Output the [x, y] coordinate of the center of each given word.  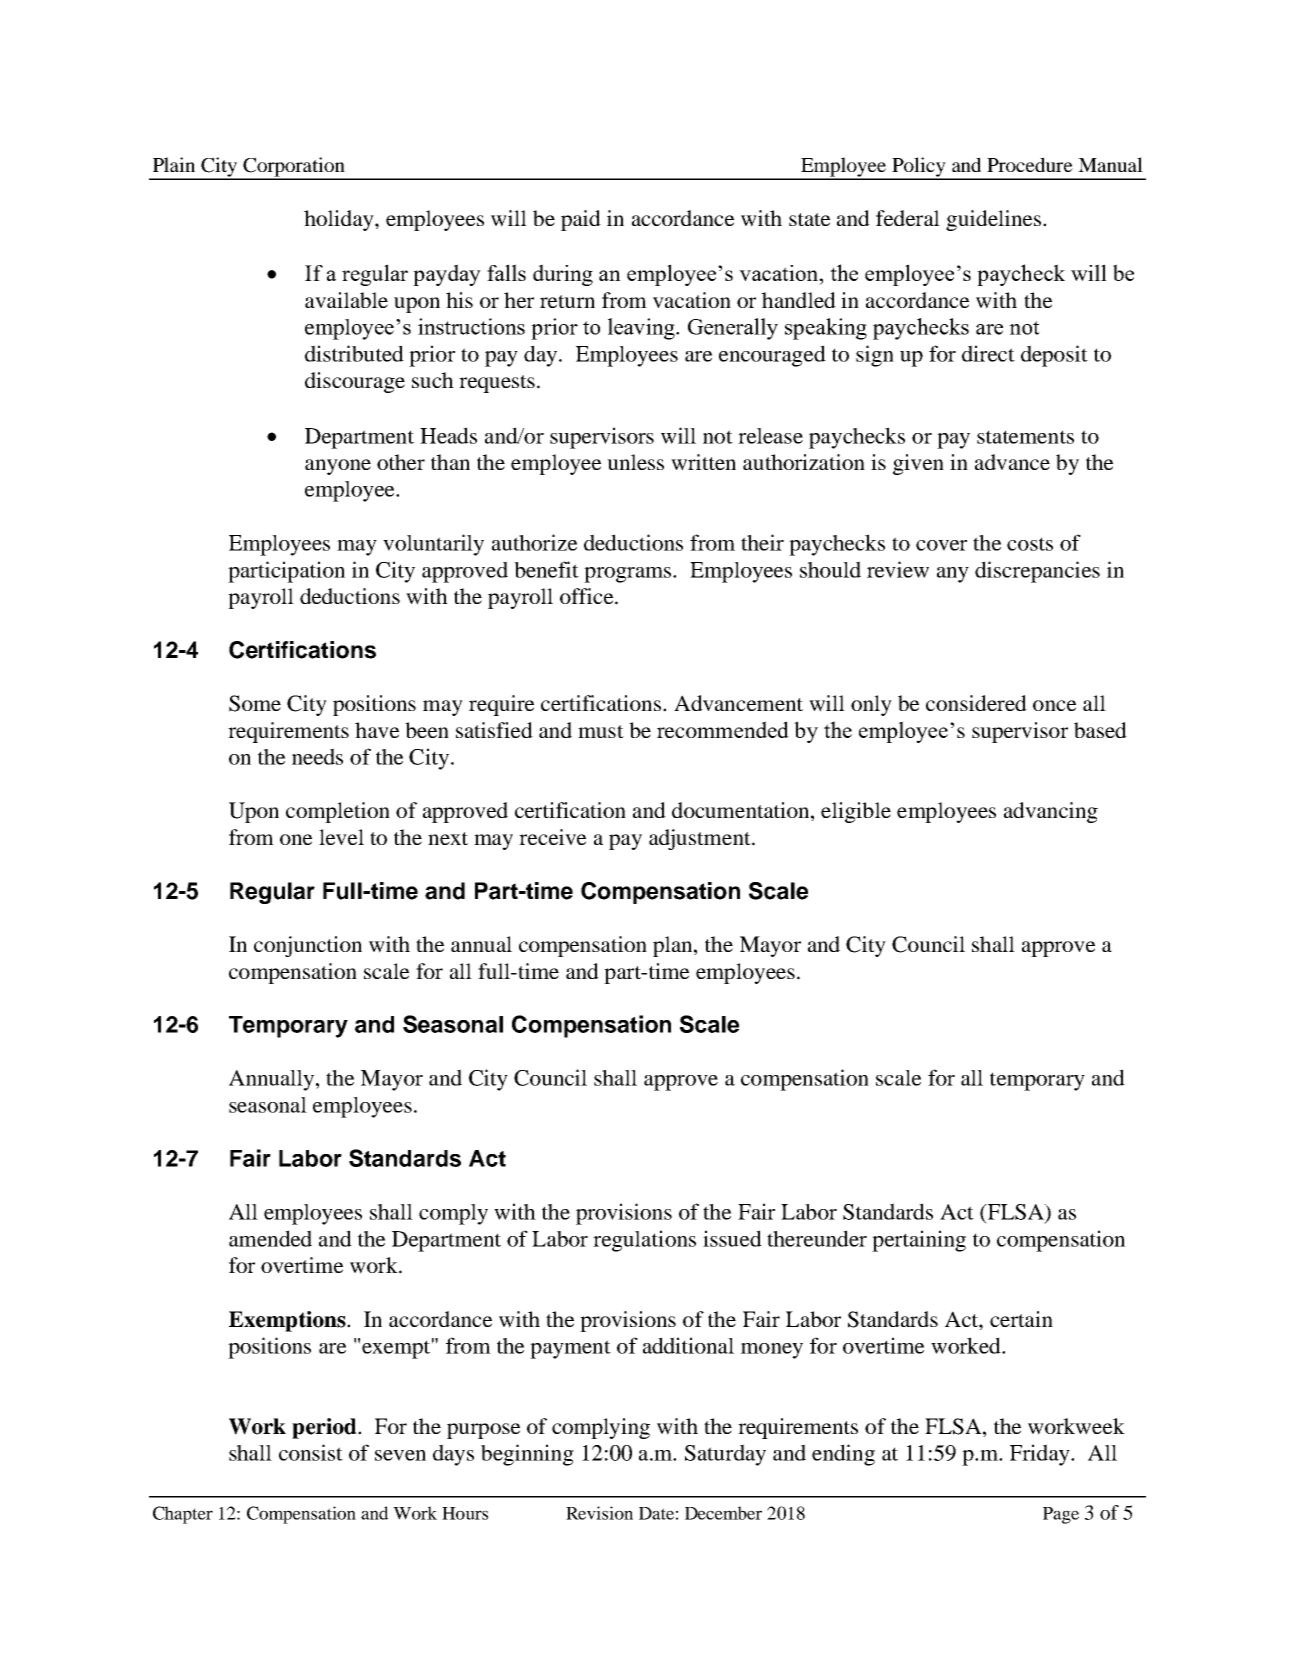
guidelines [993, 220]
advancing [1051, 812]
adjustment [701, 839]
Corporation [294, 168]
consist [311, 1452]
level [341, 837]
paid [581, 220]
